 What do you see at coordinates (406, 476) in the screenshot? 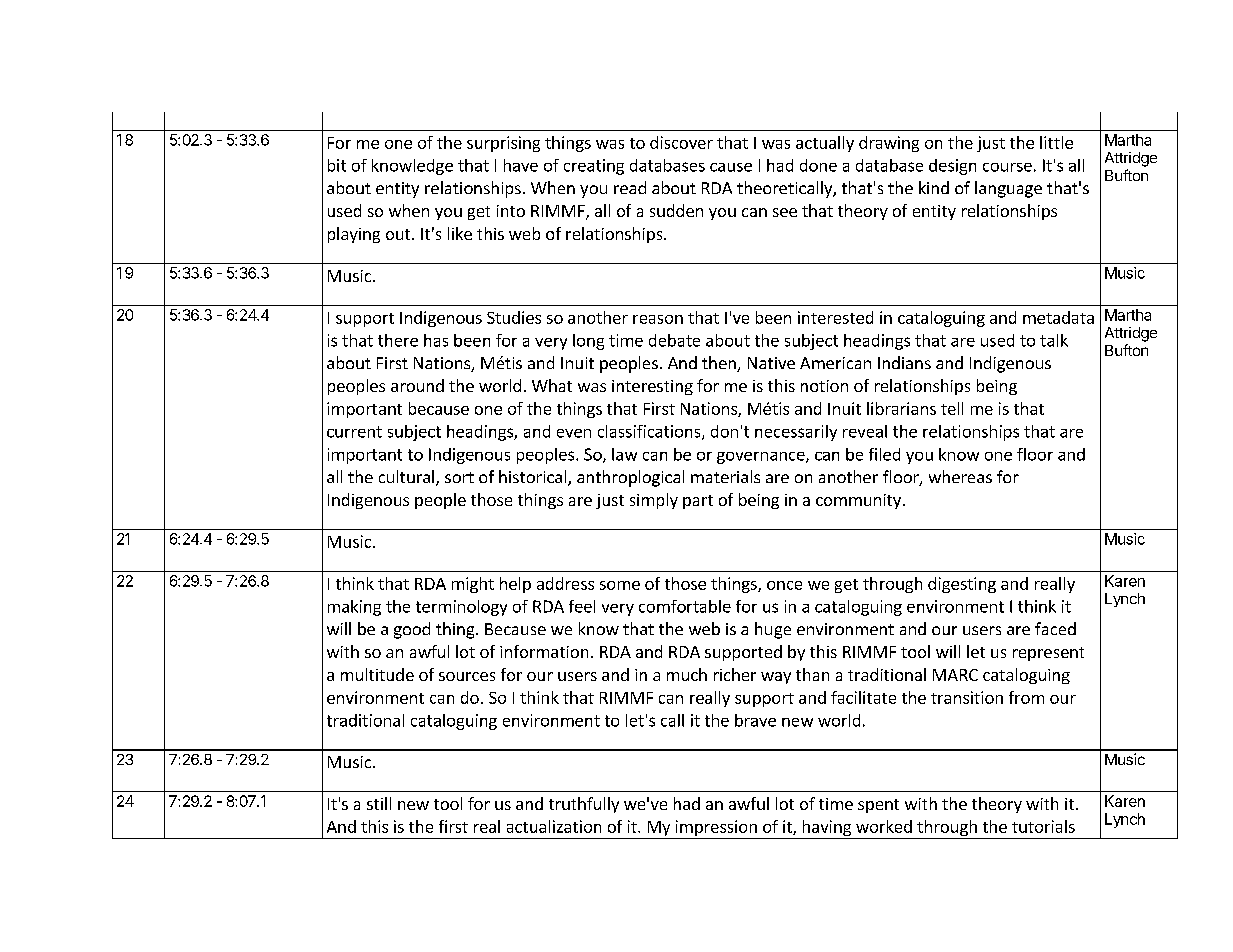
I see `cultural` at bounding box center [406, 476].
